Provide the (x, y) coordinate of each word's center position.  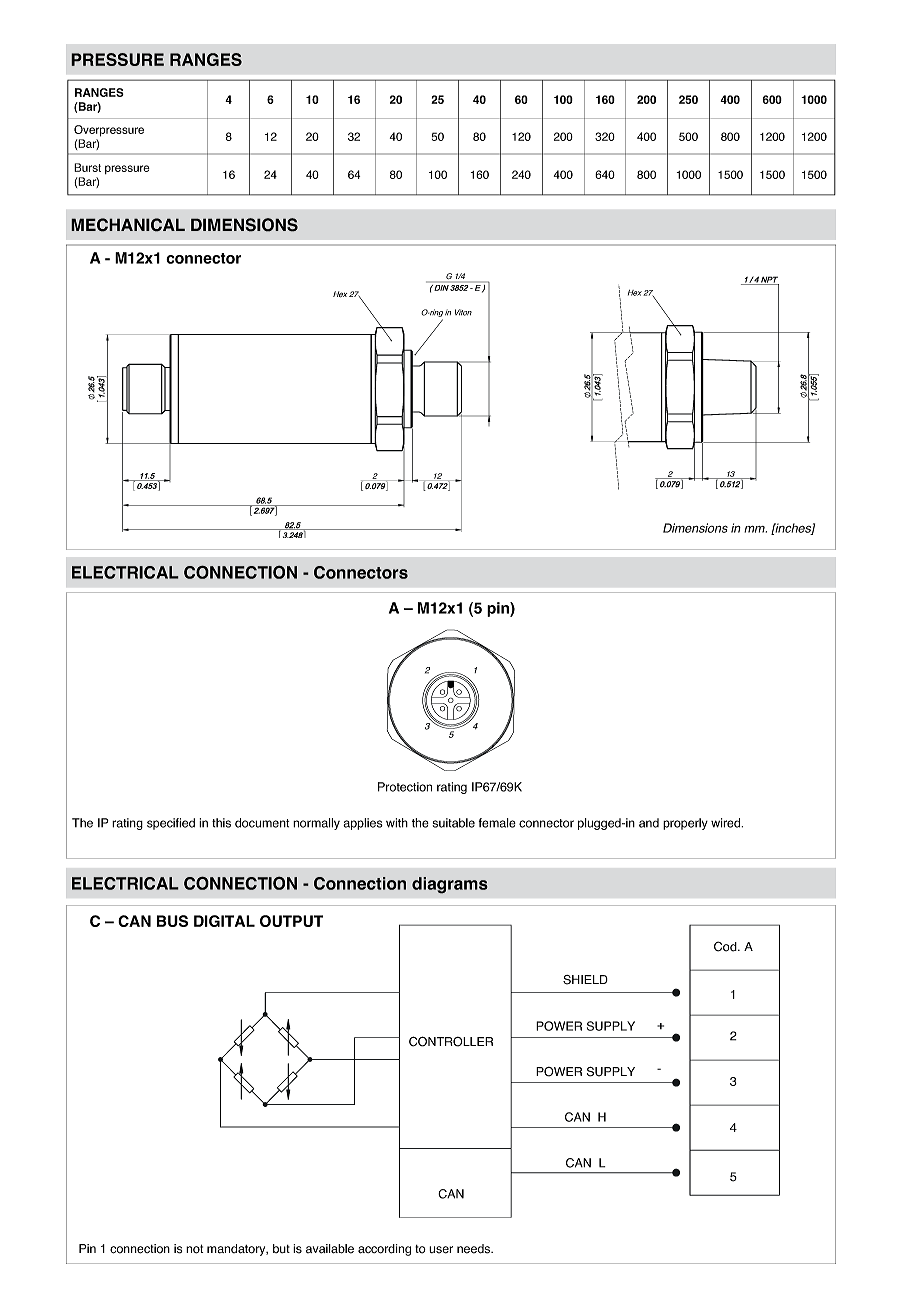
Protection (405, 787)
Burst (87, 167)
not (194, 1249)
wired (727, 823)
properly (685, 824)
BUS (172, 921)
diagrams (450, 885)
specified (171, 824)
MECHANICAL (128, 225)
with (397, 823)
